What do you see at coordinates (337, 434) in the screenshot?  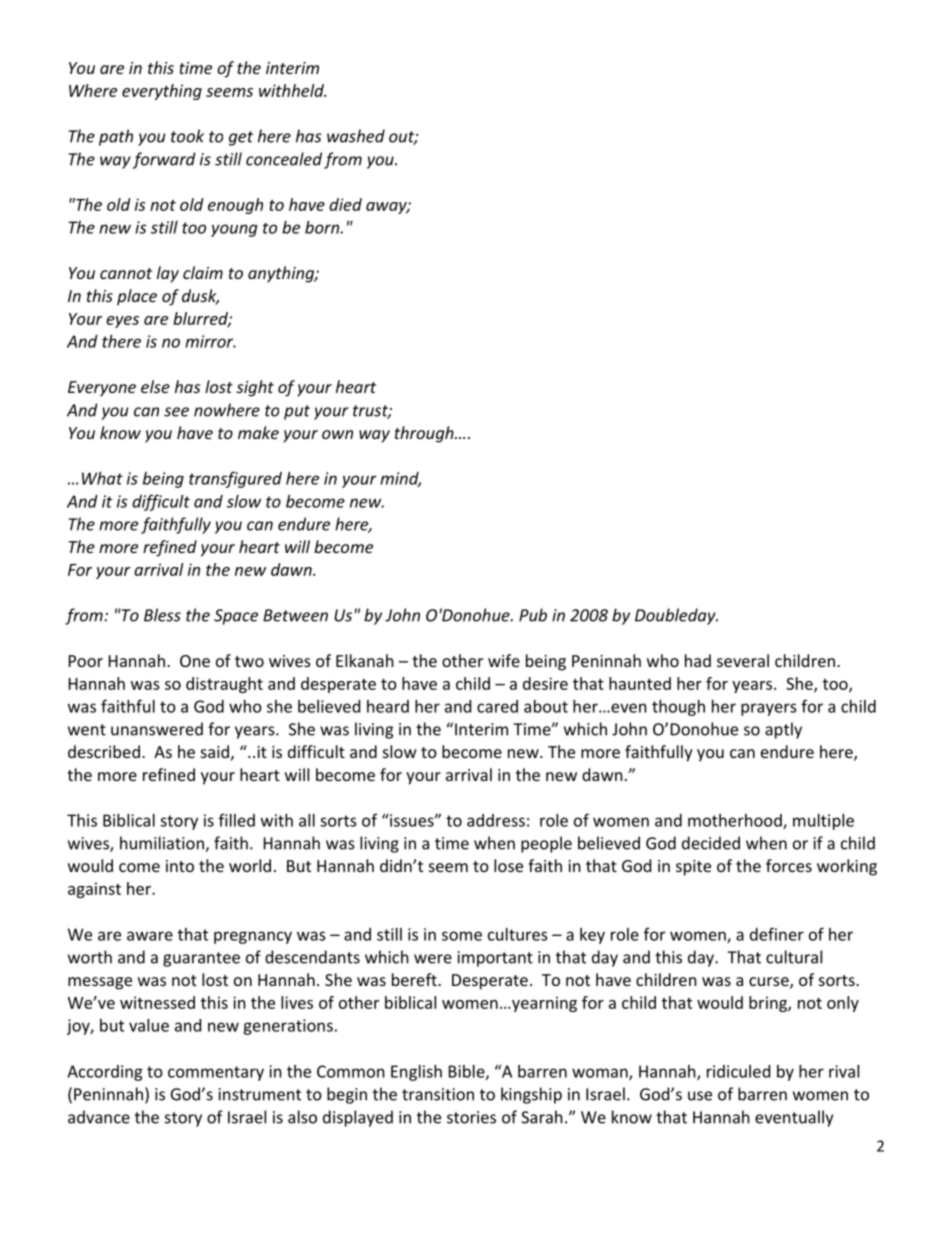 I see `own` at bounding box center [337, 434].
